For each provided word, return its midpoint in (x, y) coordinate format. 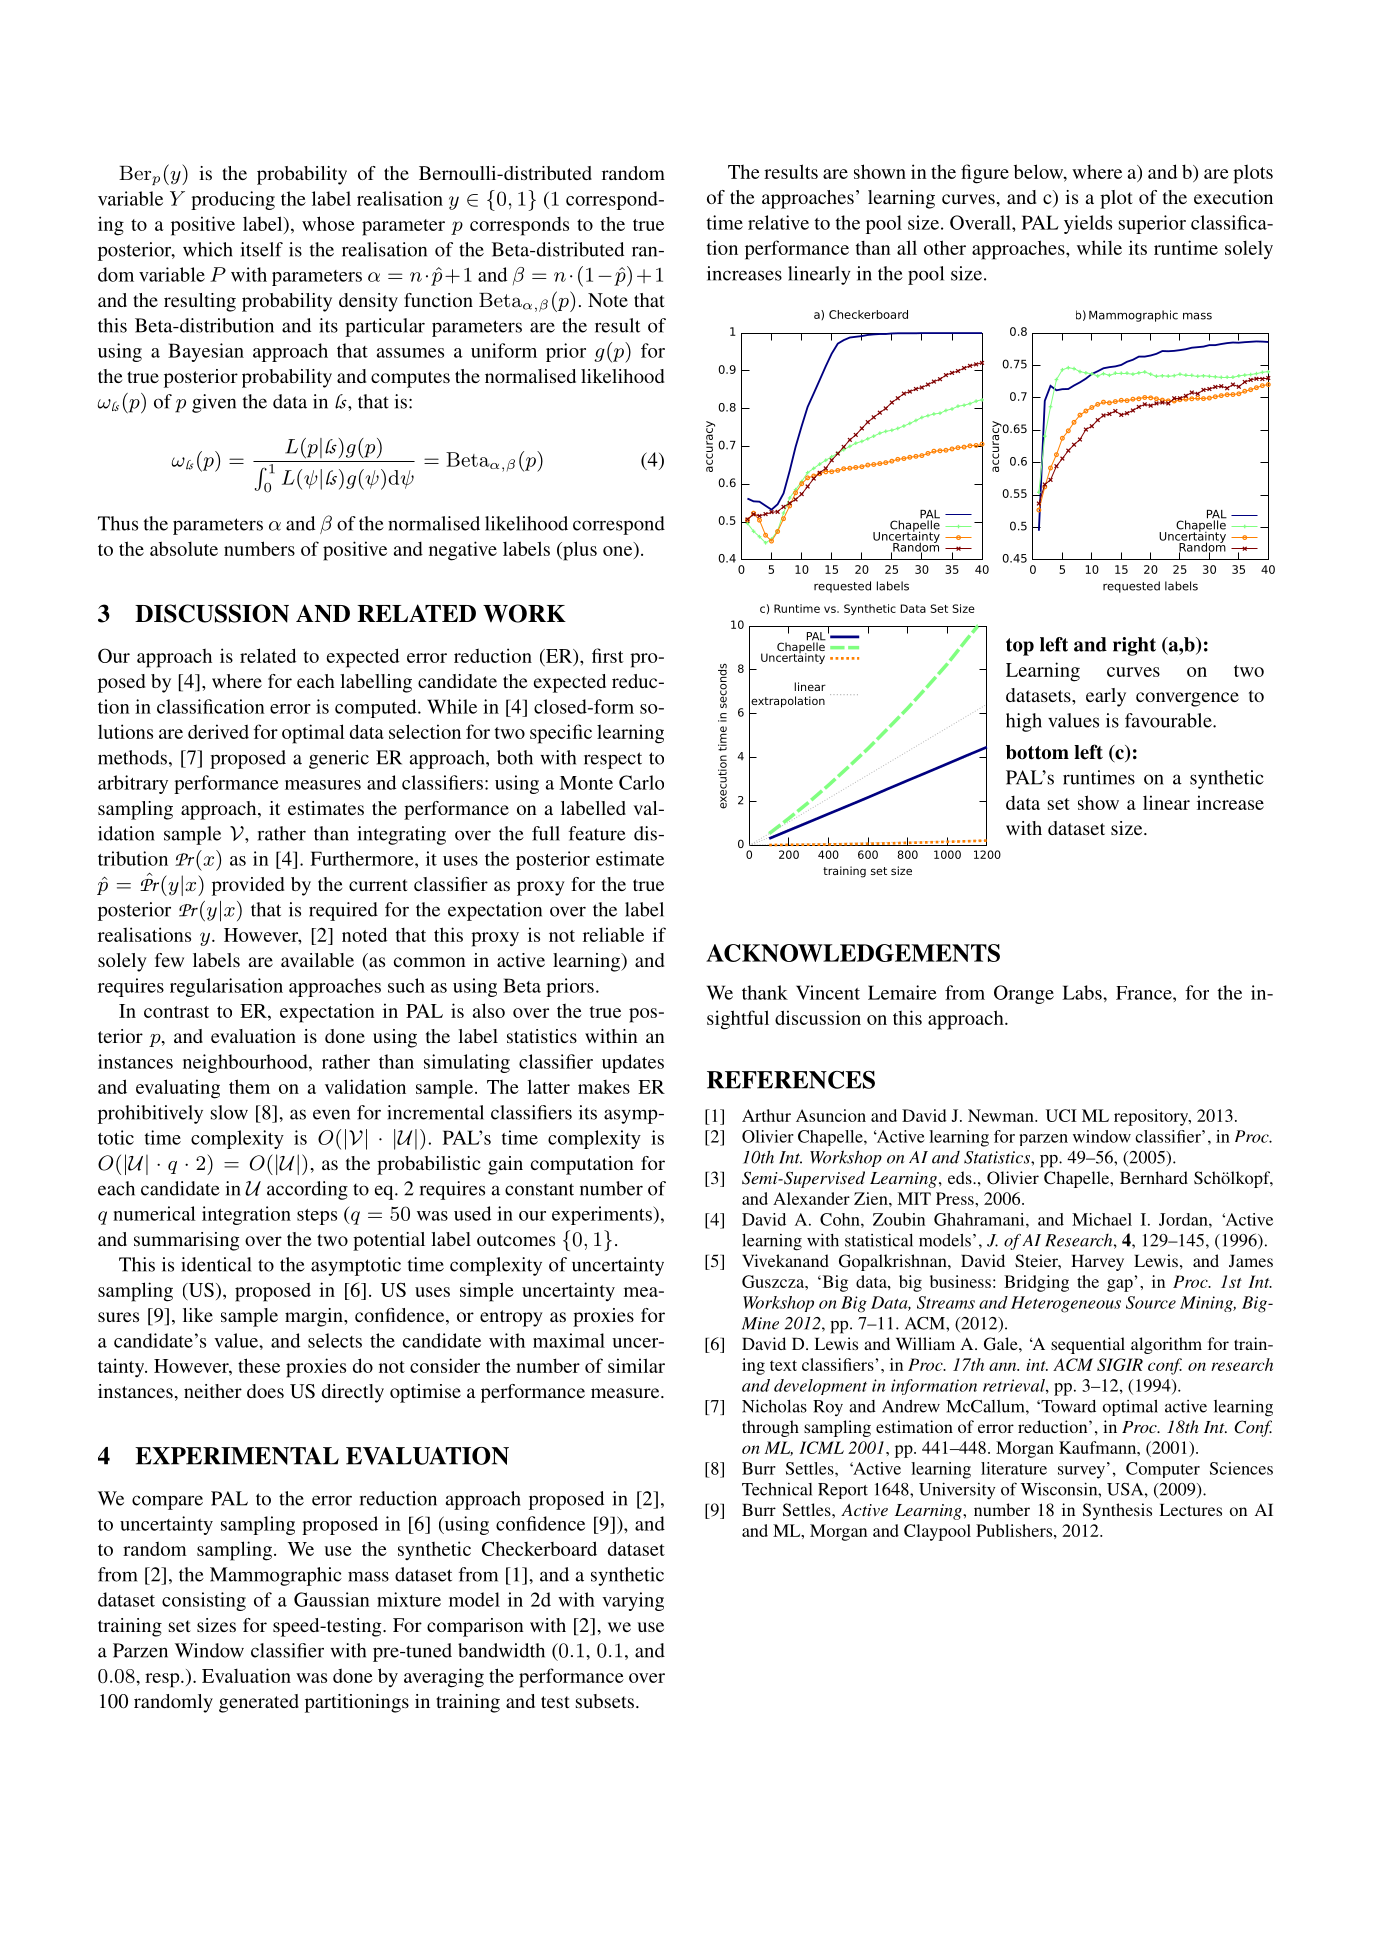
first (608, 655)
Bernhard (1154, 1177)
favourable (1169, 720)
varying (633, 1601)
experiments (603, 1215)
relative (778, 222)
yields (1088, 224)
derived (218, 731)
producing (233, 200)
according (307, 1190)
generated (259, 1703)
